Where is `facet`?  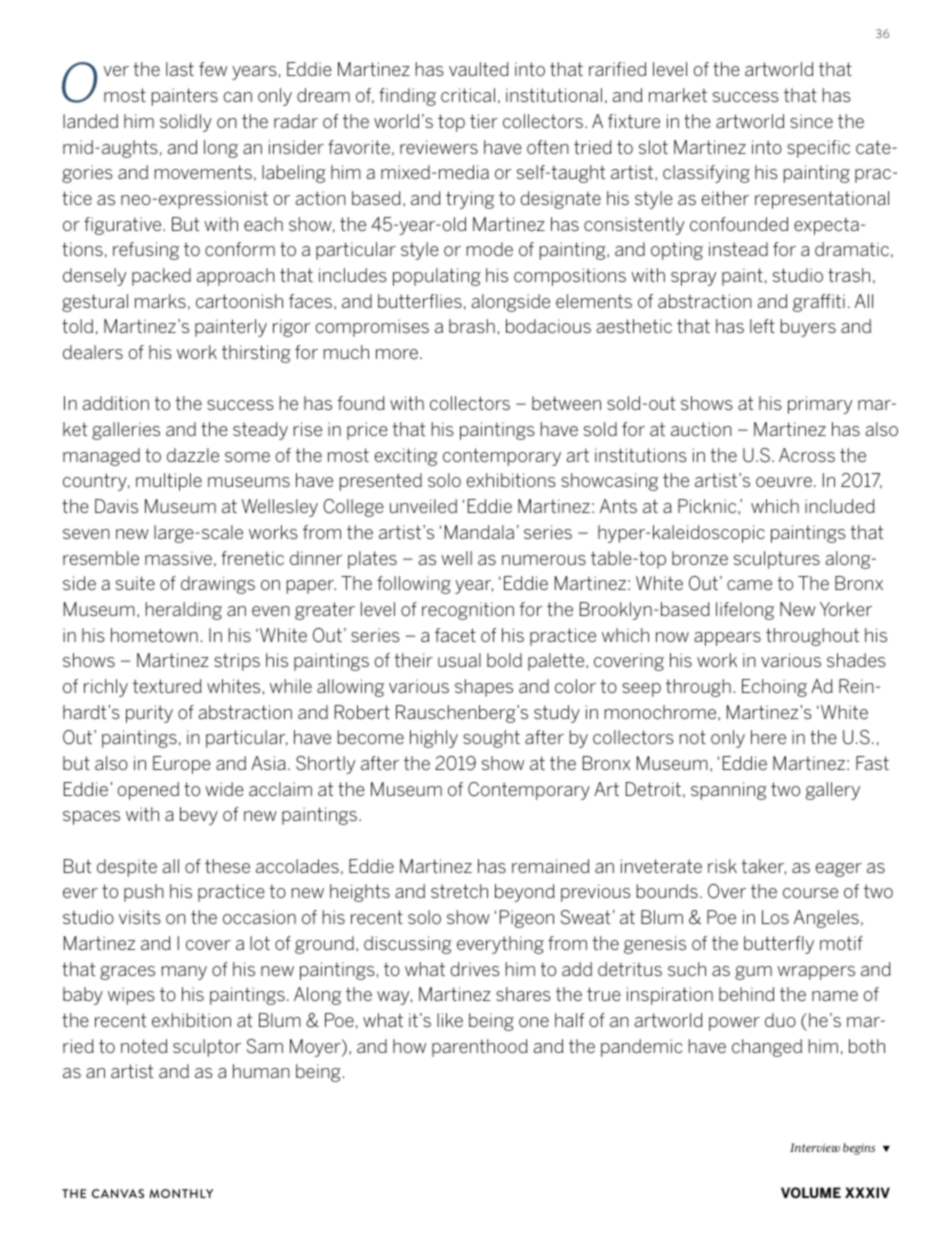 facet is located at coordinates (455, 635).
